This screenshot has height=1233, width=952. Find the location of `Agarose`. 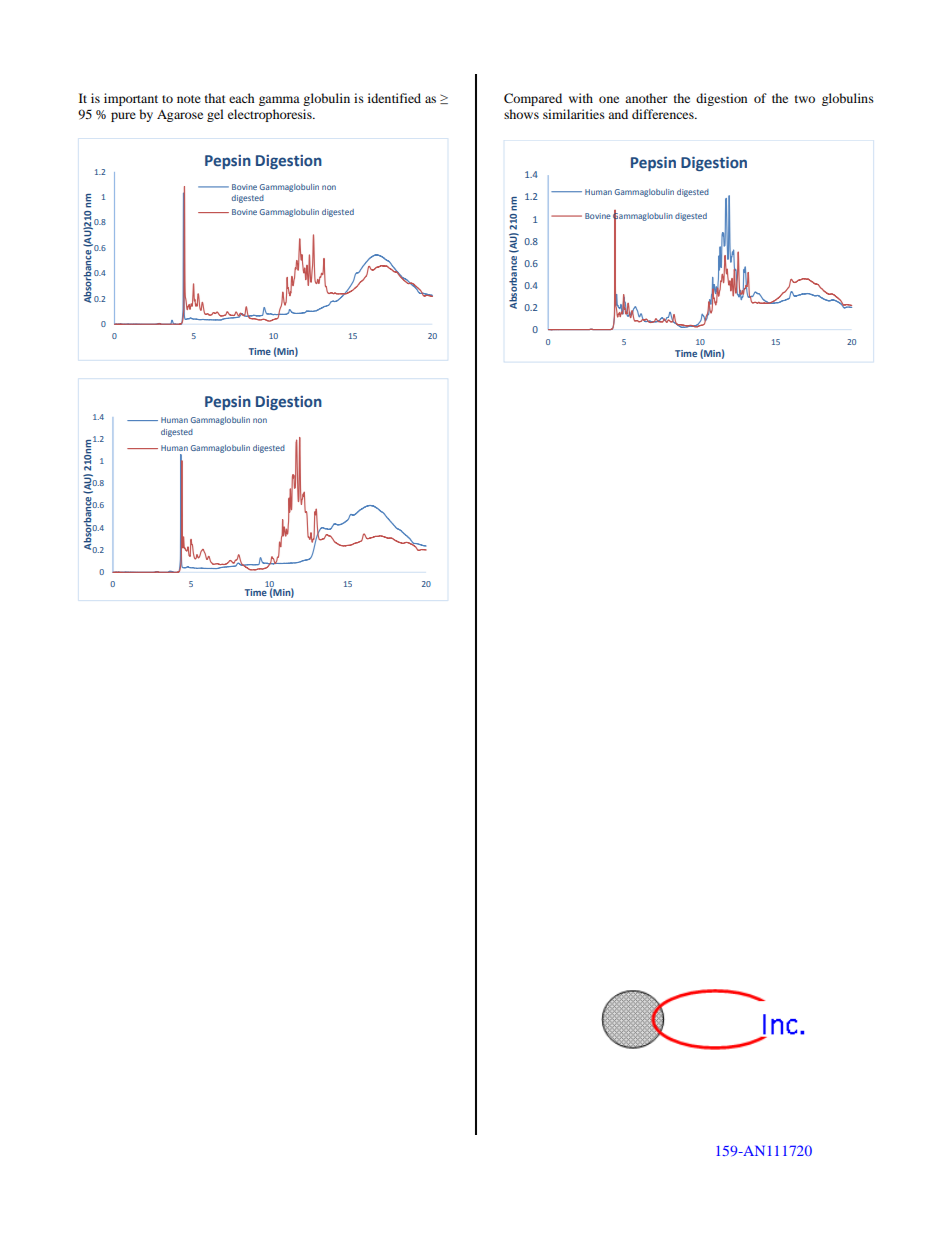

Agarose is located at coordinates (180, 116).
